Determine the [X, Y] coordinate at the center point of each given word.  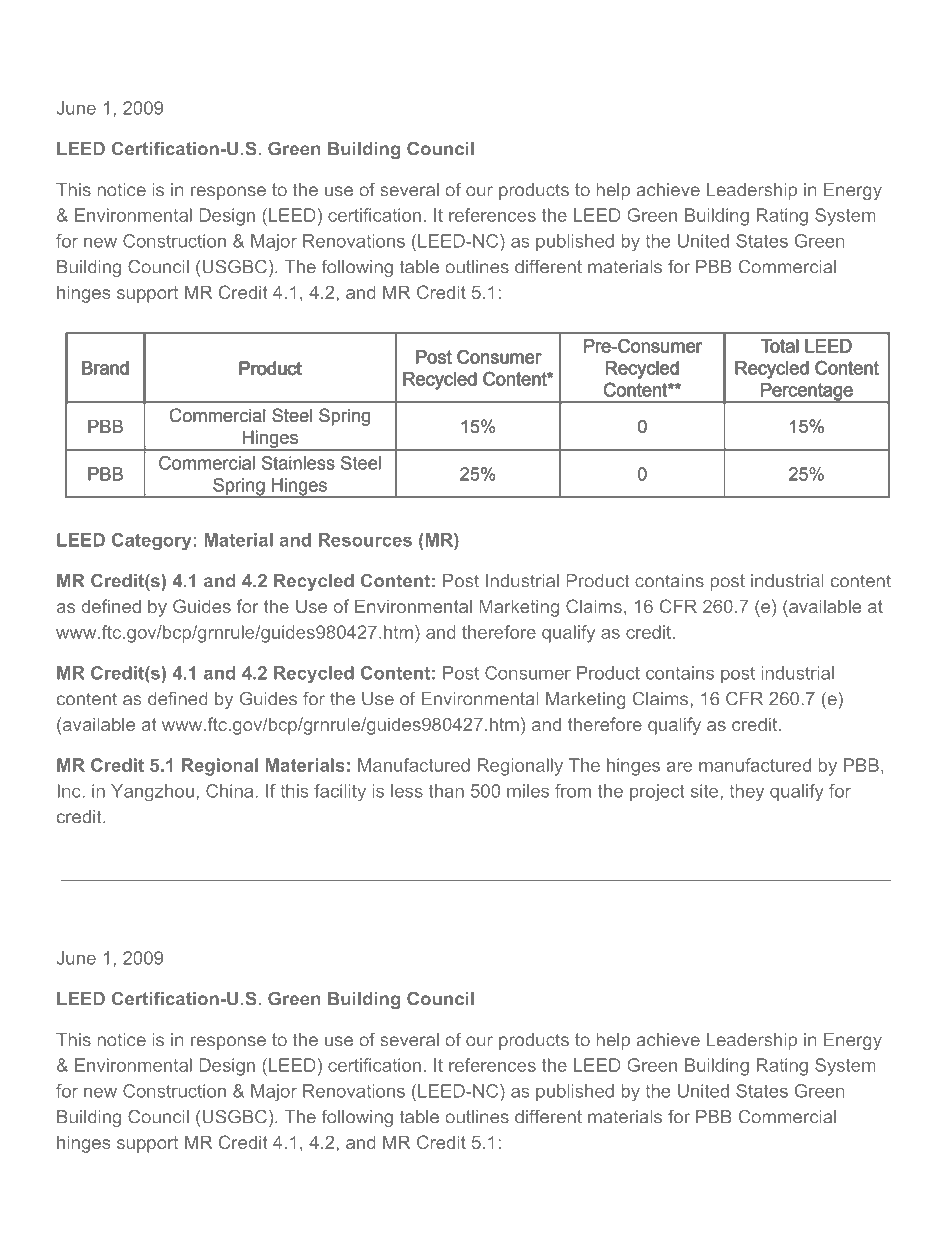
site [704, 791]
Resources [365, 540]
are [680, 767]
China [229, 791]
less [407, 791]
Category [151, 541]
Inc [69, 791]
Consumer [528, 673]
